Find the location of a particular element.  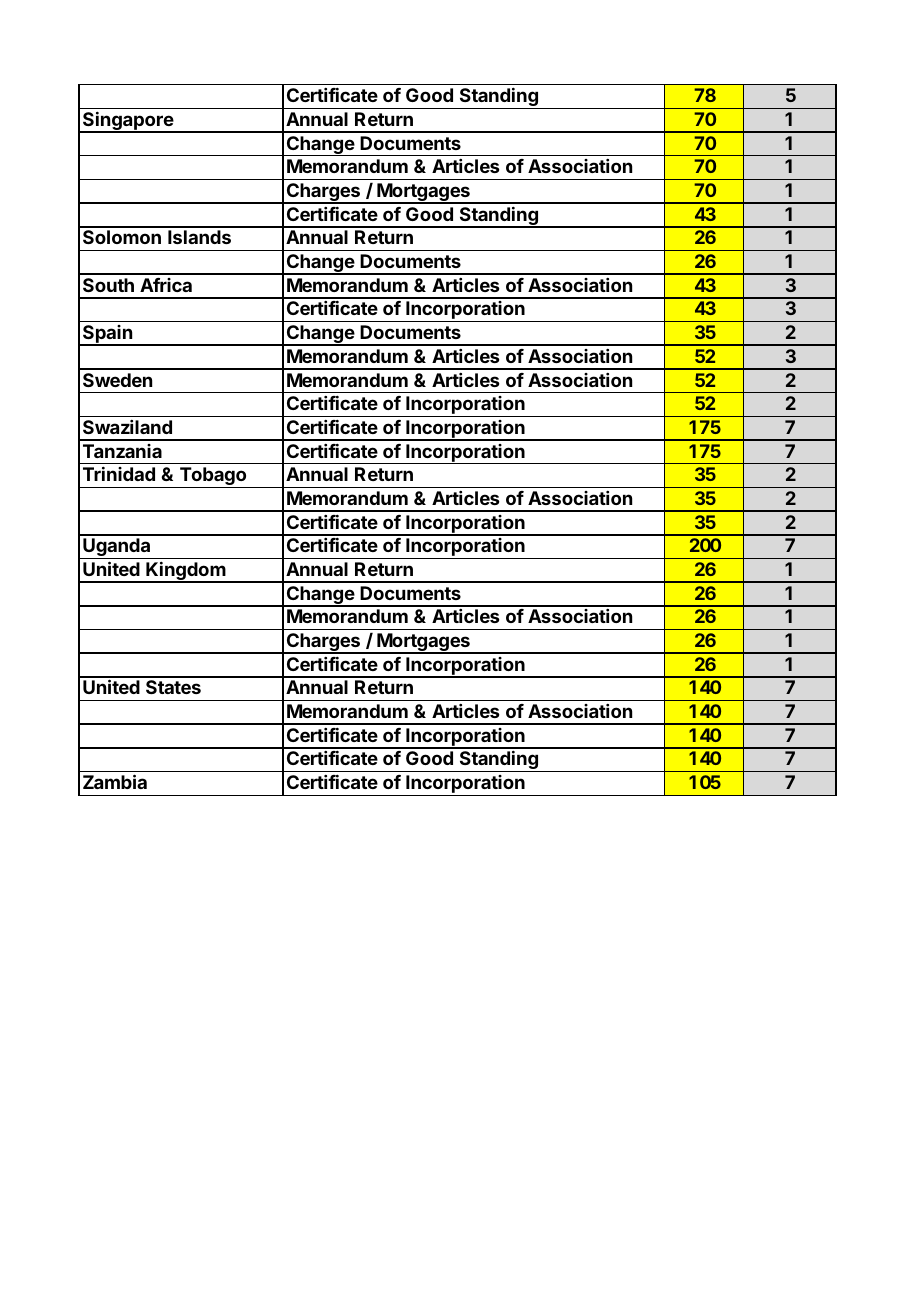

Uganda is located at coordinates (117, 548).
